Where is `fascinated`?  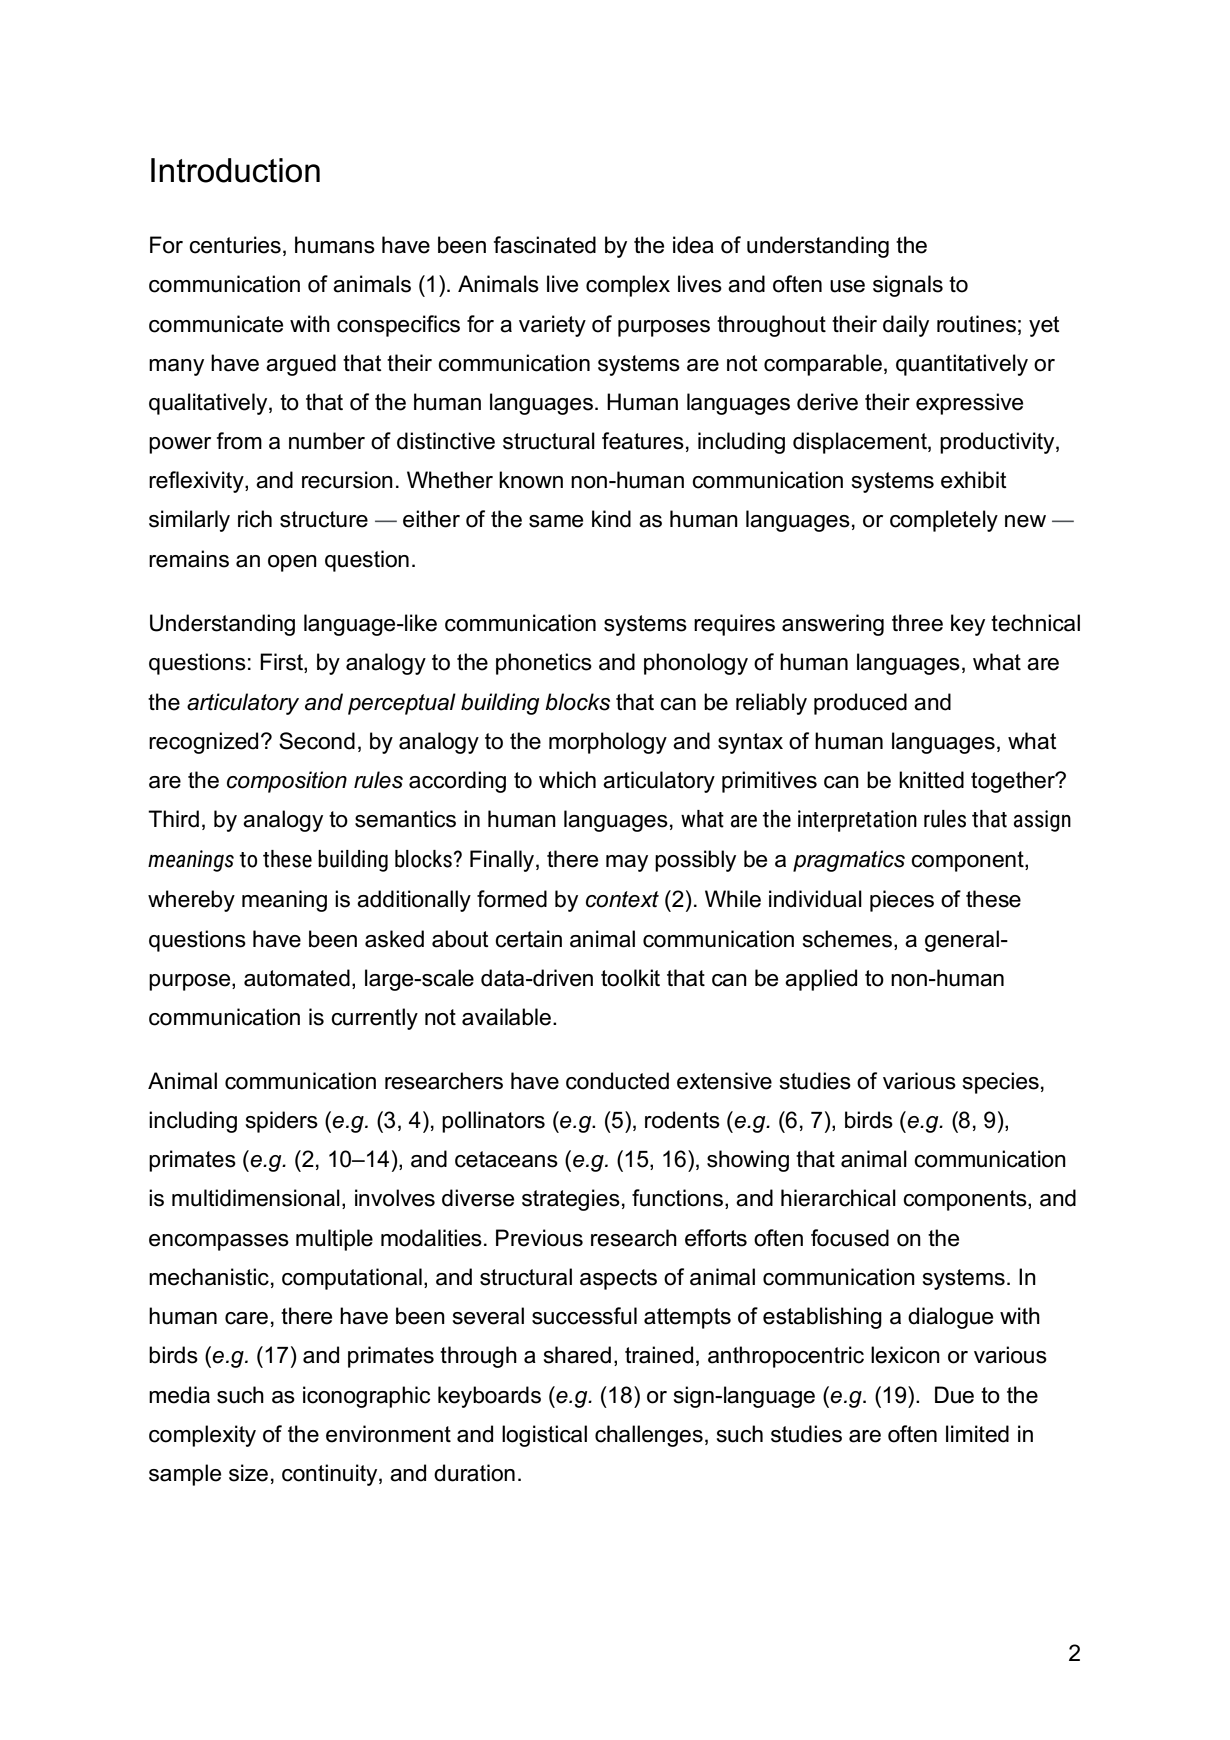
fascinated is located at coordinates (545, 245).
